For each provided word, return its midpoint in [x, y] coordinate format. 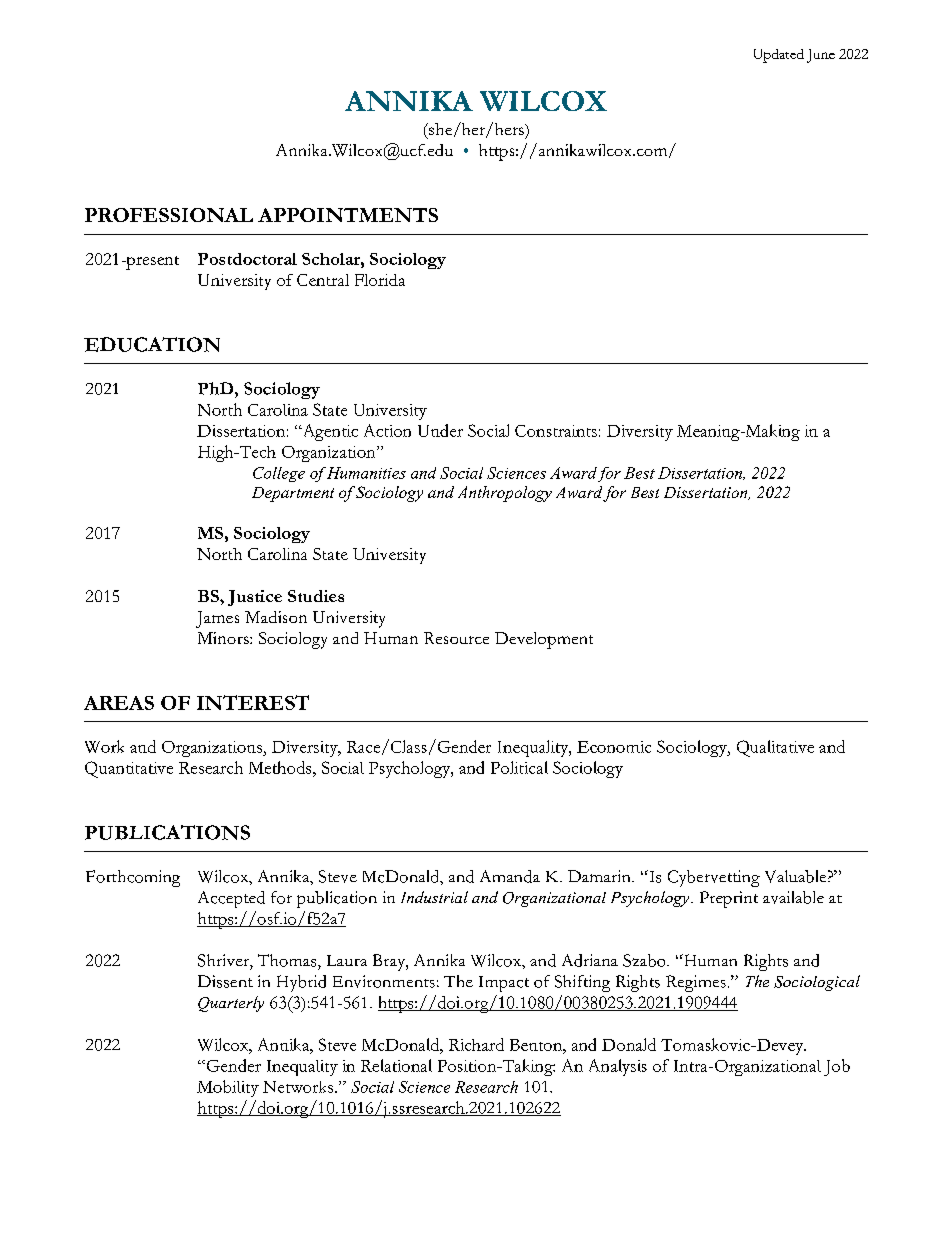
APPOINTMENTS [348, 215]
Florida [380, 280]
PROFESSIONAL [169, 215]
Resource [456, 638]
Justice [255, 598]
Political [519, 767]
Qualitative [775, 748]
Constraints [556, 431]
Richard [476, 1044]
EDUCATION [152, 344]
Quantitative [129, 769]
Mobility [228, 1088]
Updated [779, 56]
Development [544, 640]
